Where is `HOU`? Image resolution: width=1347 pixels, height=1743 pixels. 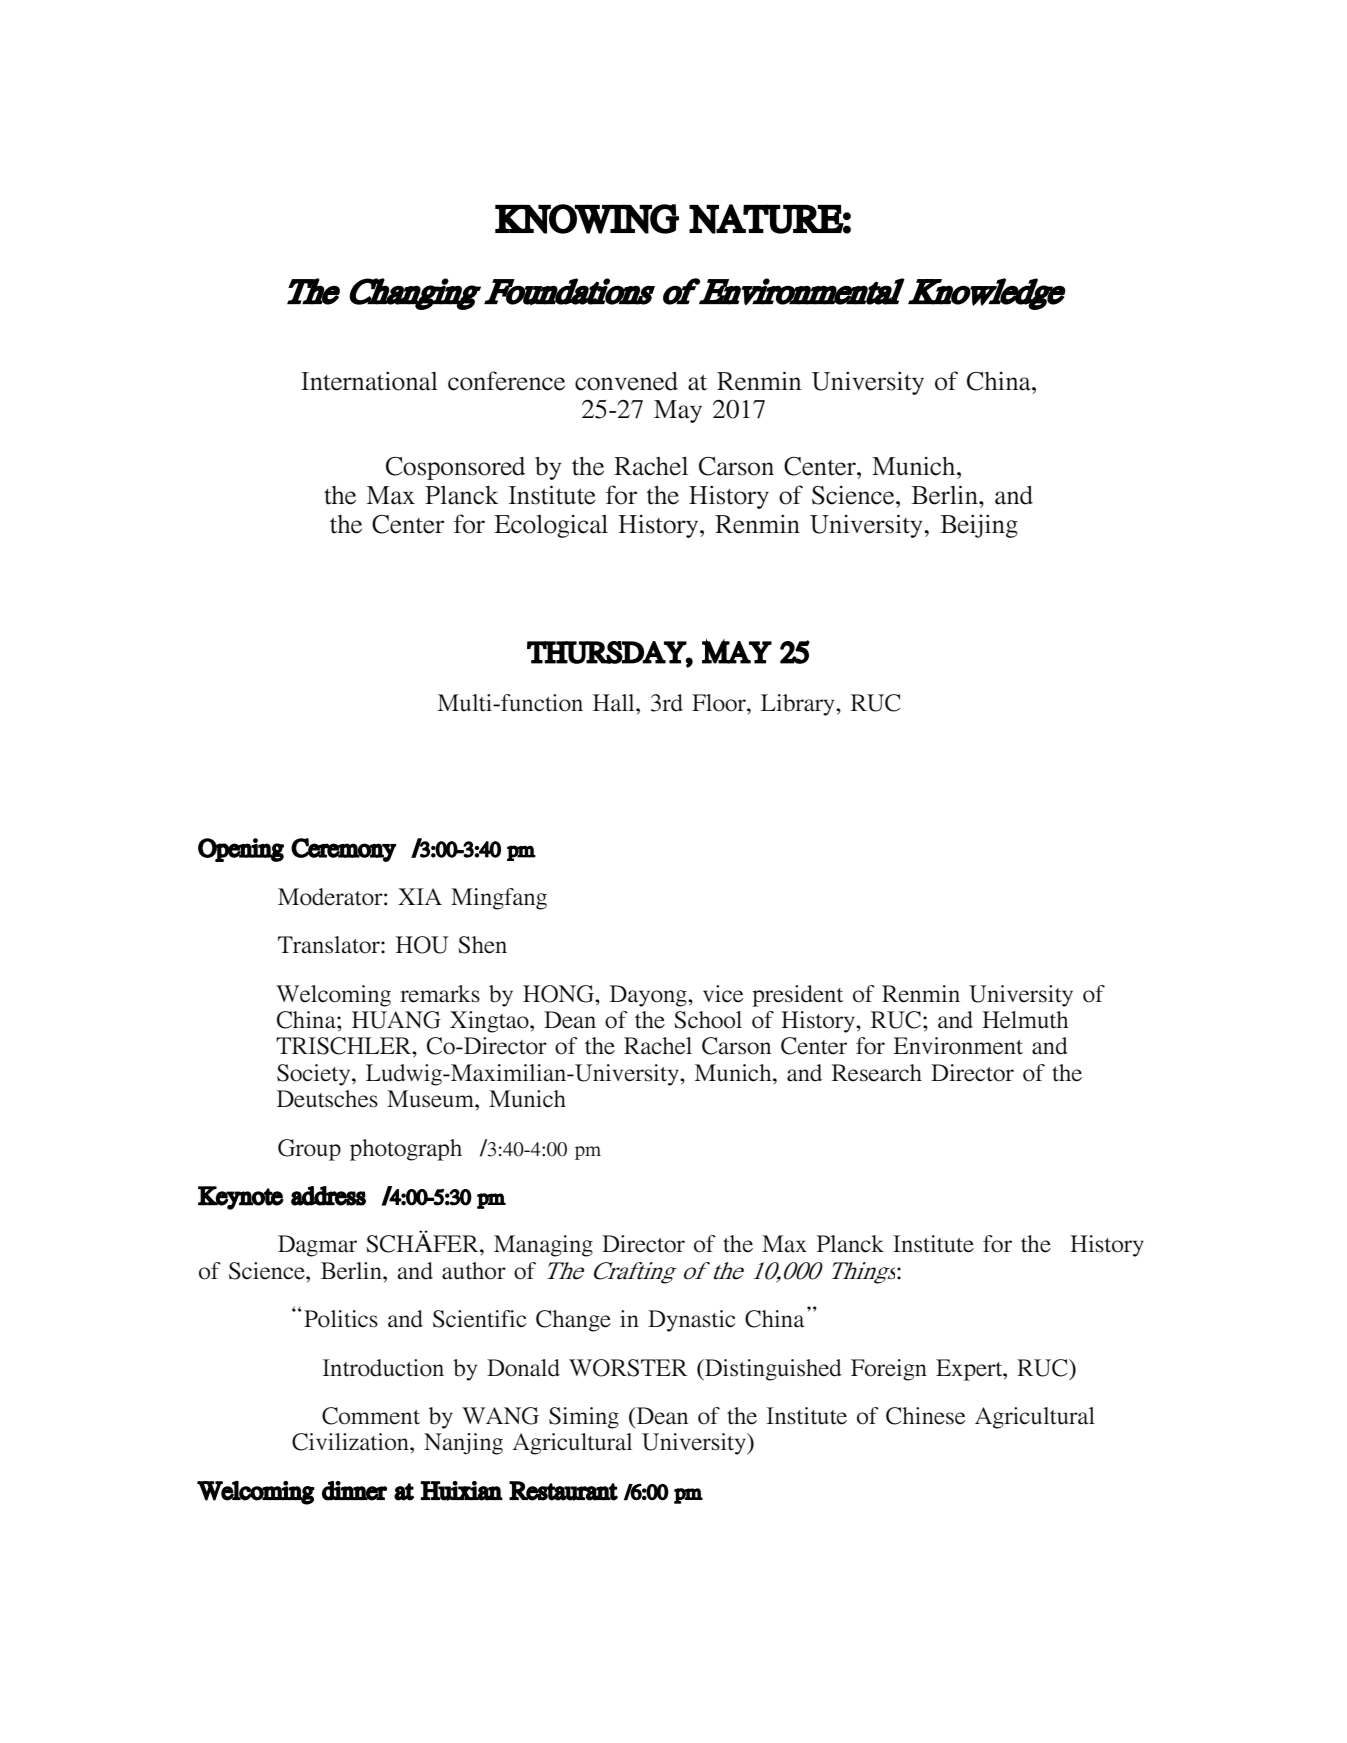 HOU is located at coordinates (422, 945).
